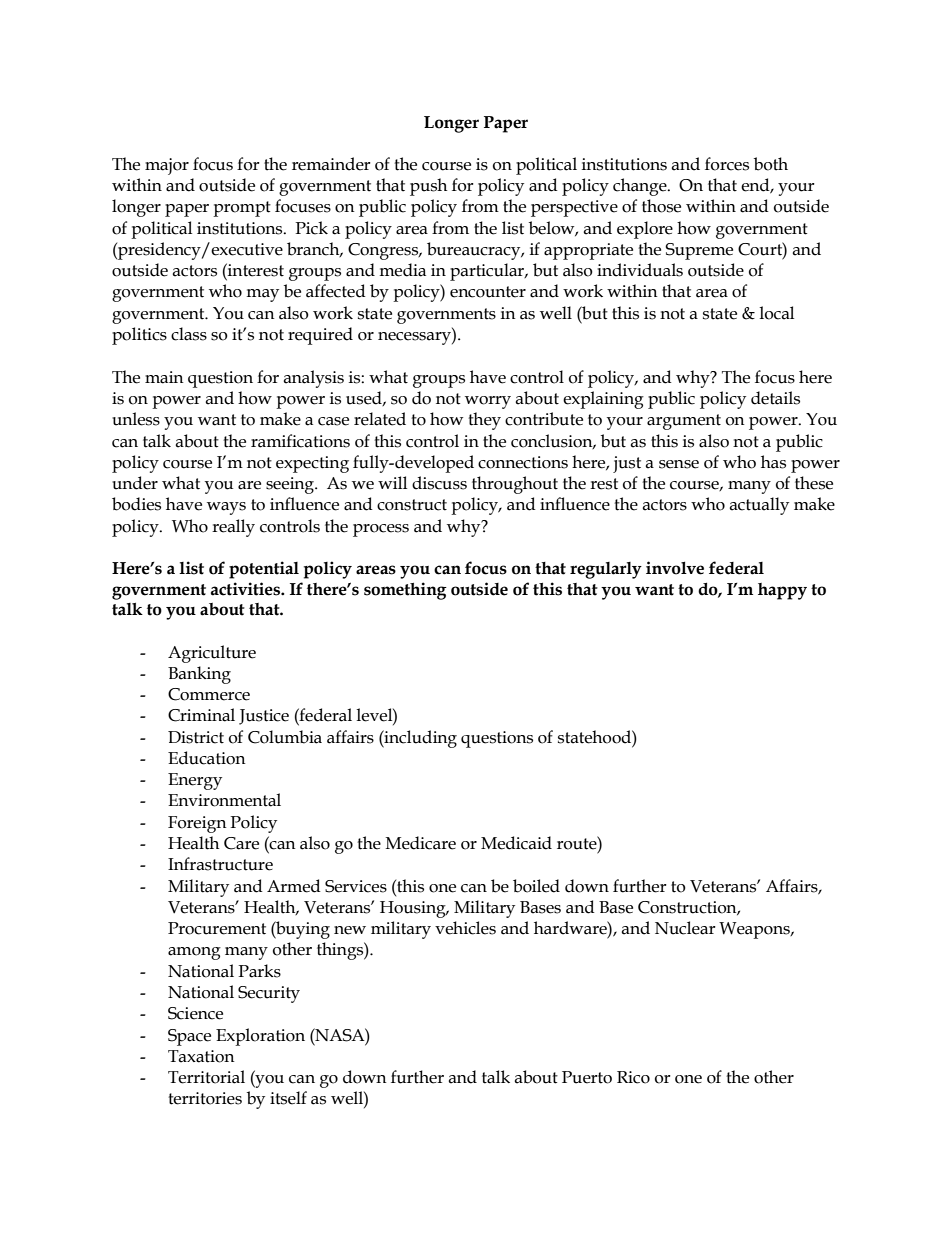 The height and width of the screenshot is (1233, 952). What do you see at coordinates (233, 528) in the screenshot?
I see `really` at bounding box center [233, 528].
